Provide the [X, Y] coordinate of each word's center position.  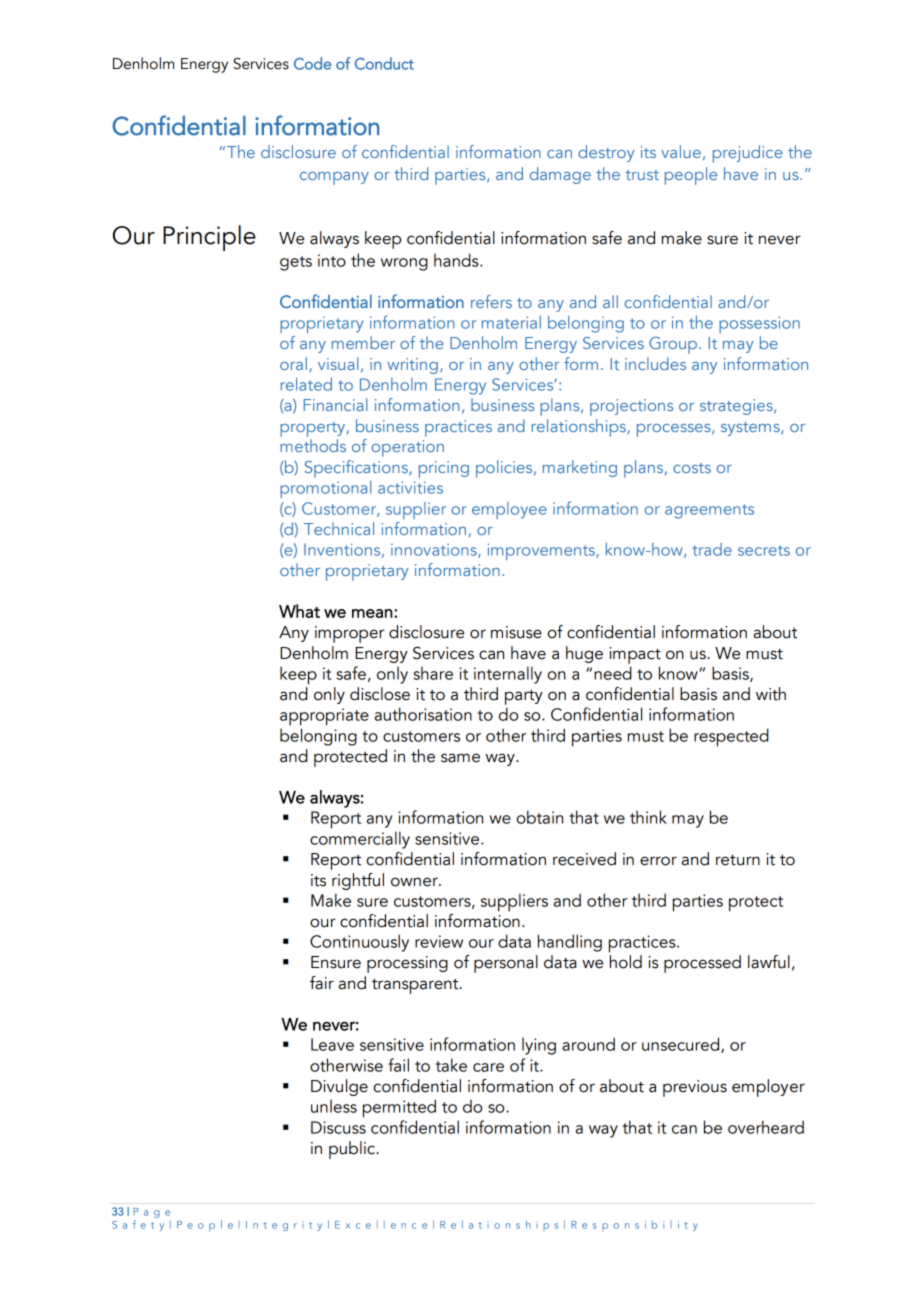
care [488, 1067]
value [681, 151]
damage [560, 175]
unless [334, 1106]
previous [695, 1088]
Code [312, 63]
